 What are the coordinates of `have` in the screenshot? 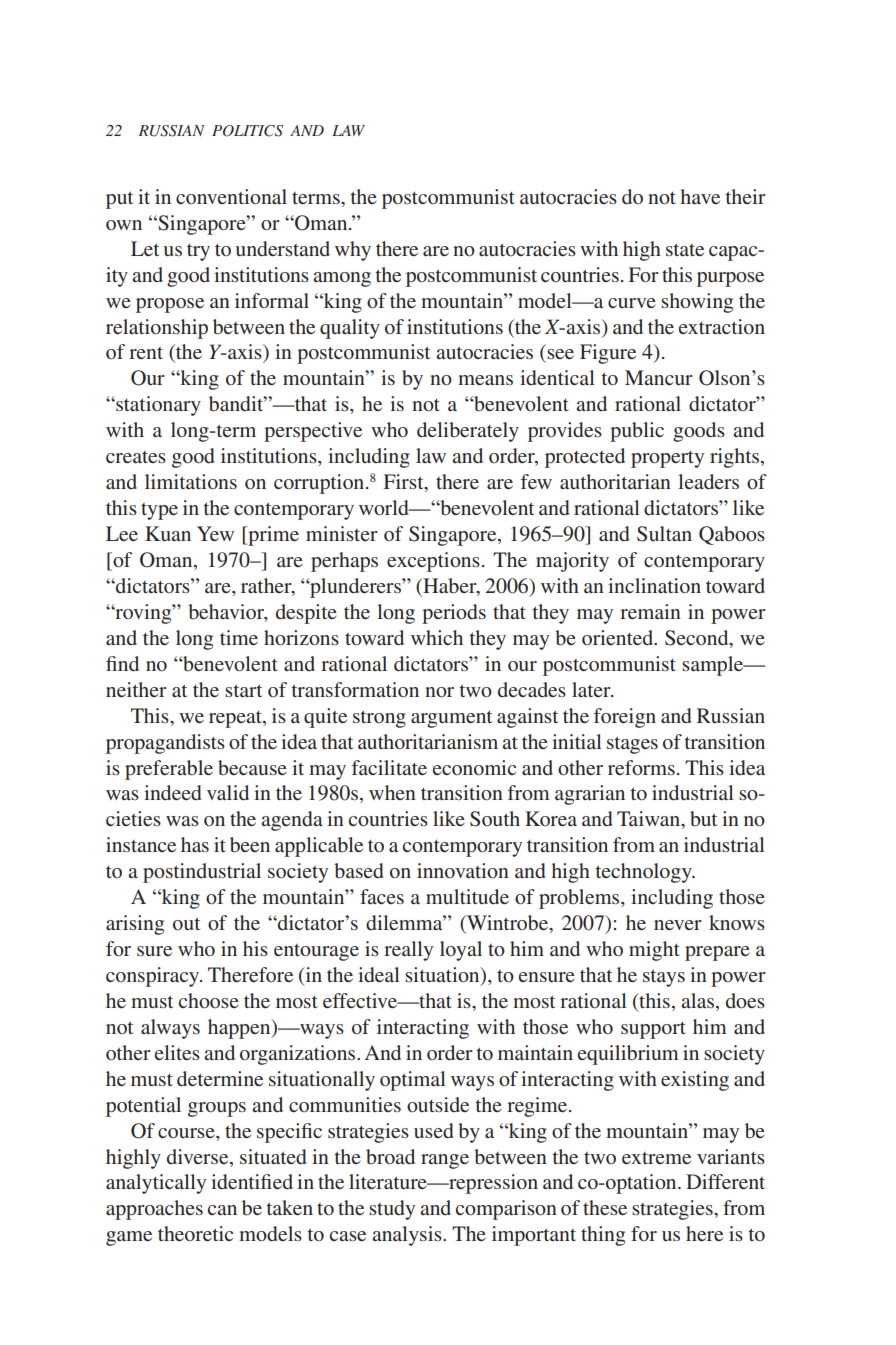 It's located at (700, 196).
